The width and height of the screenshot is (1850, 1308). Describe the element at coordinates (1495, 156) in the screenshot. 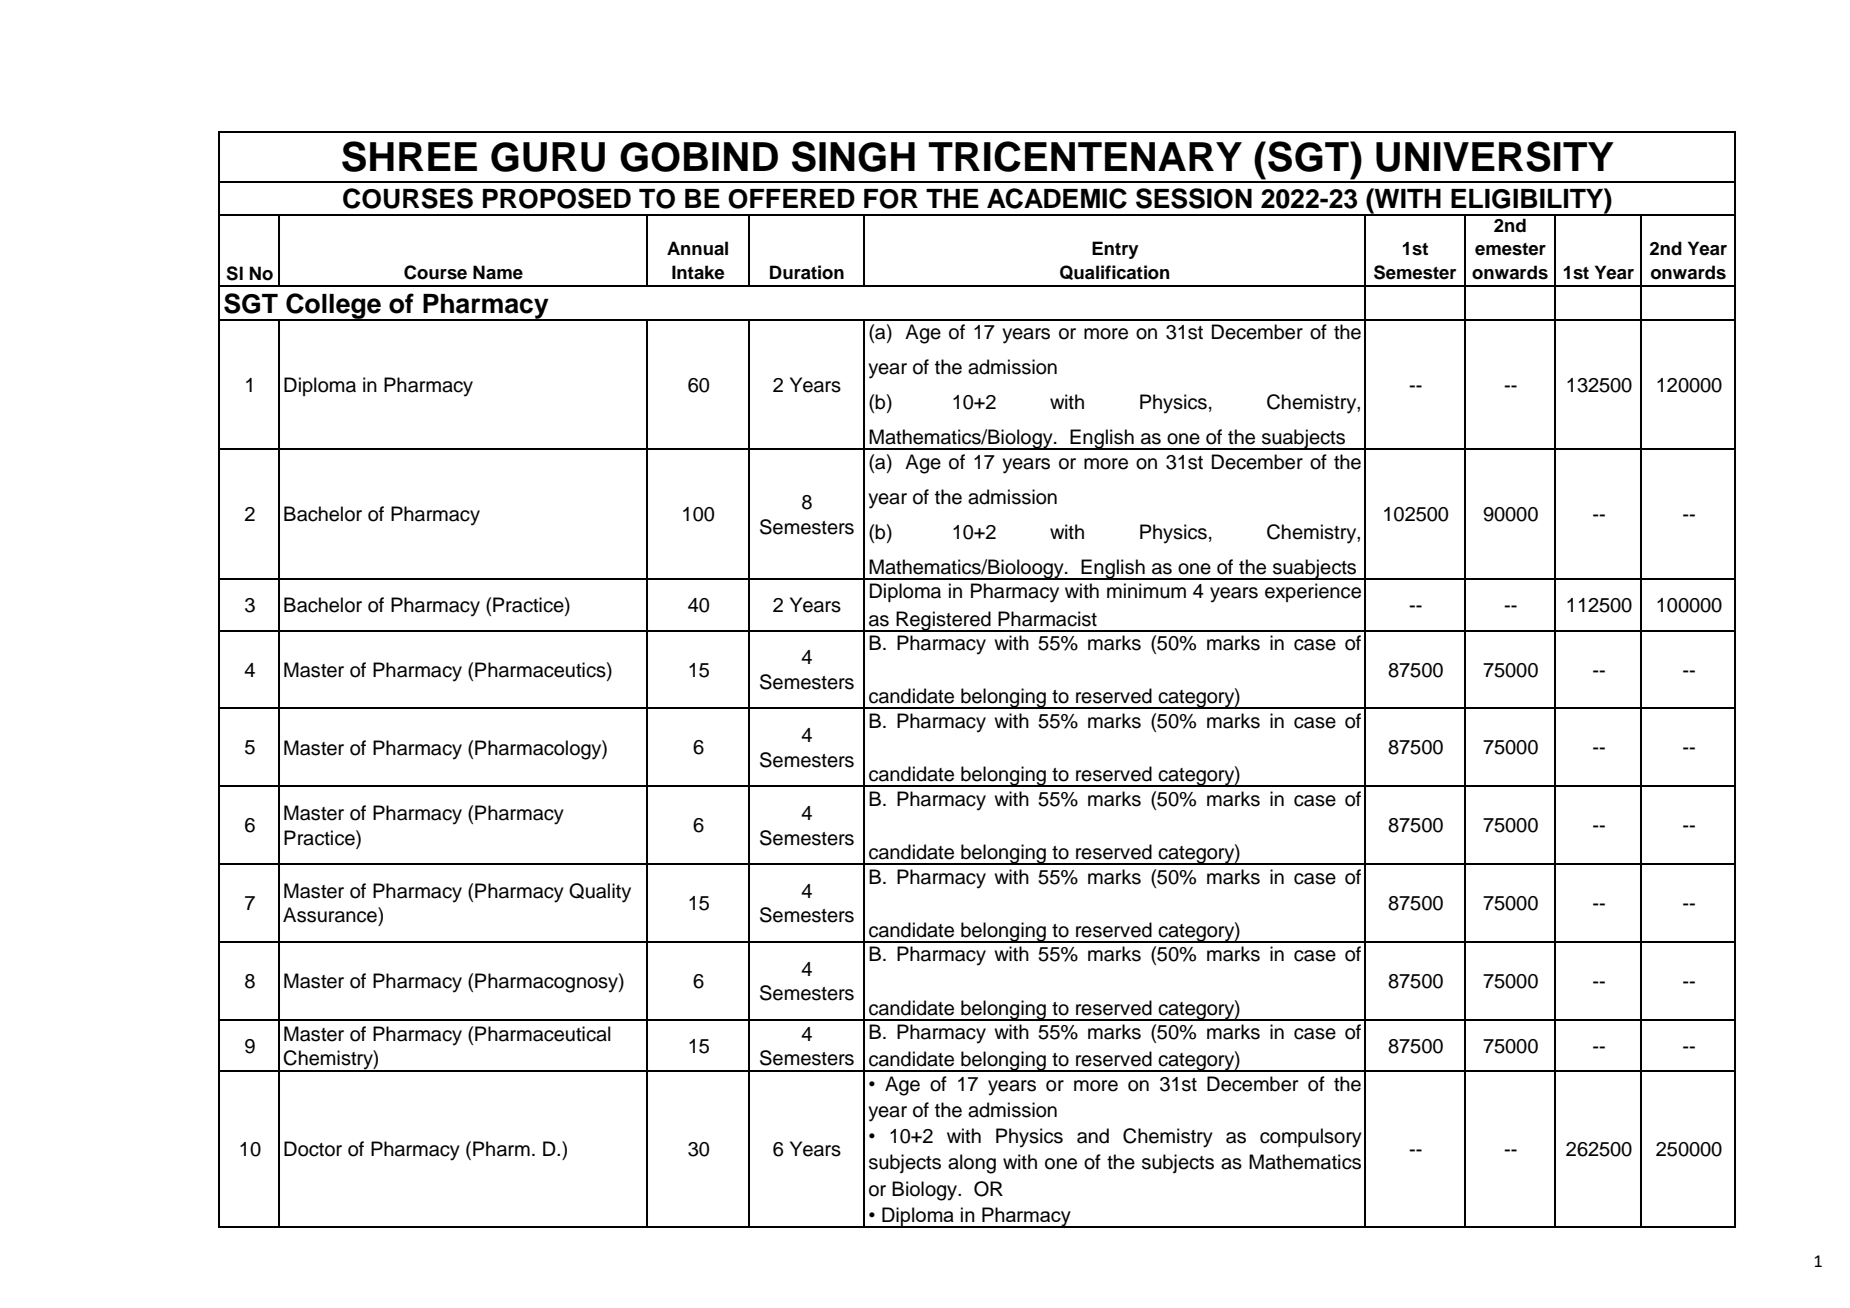

I see `UNIVERSITY` at that location.
